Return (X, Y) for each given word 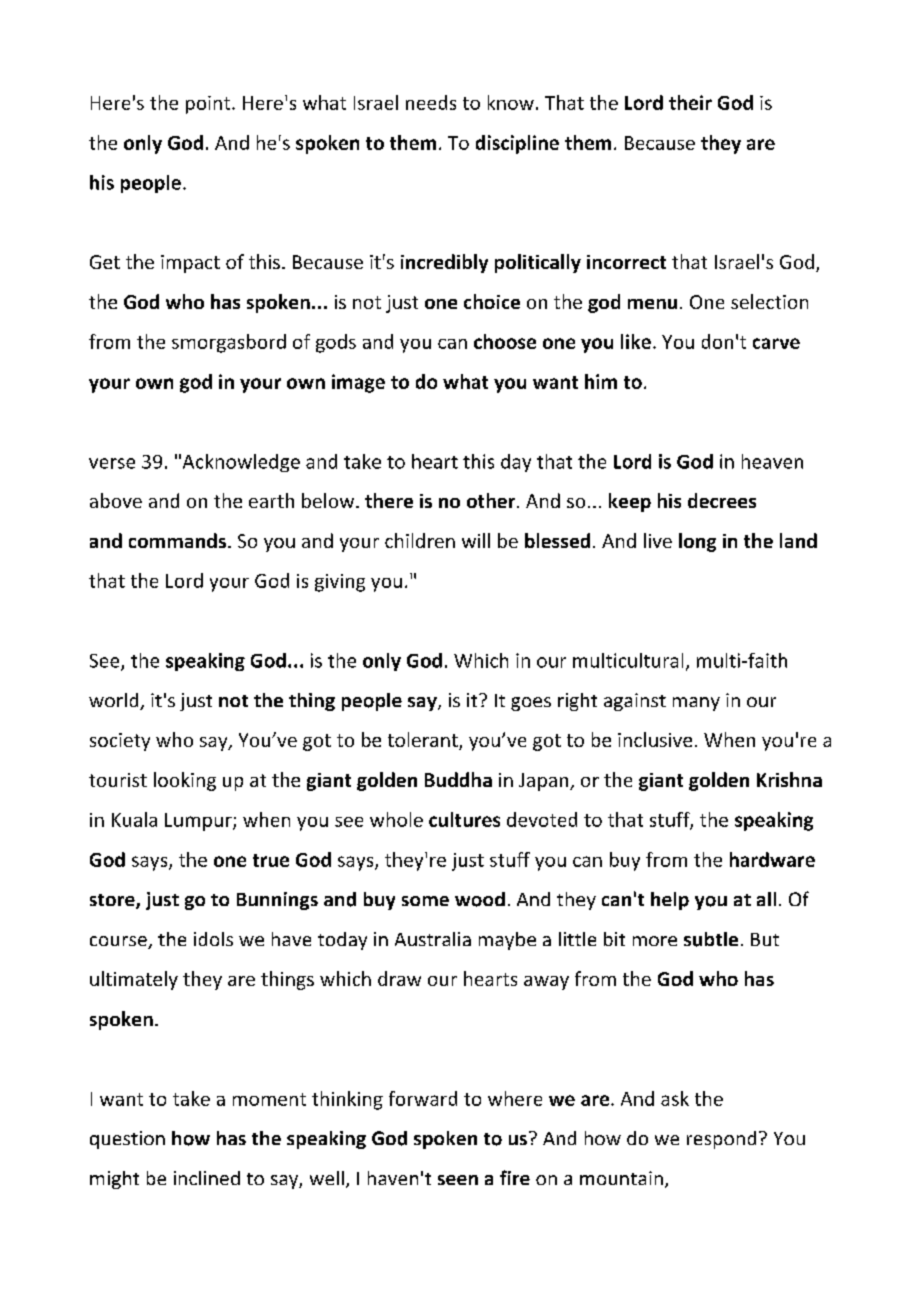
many (696, 704)
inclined (207, 1178)
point (209, 105)
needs (431, 102)
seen (458, 1180)
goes (531, 704)
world (115, 701)
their (690, 102)
